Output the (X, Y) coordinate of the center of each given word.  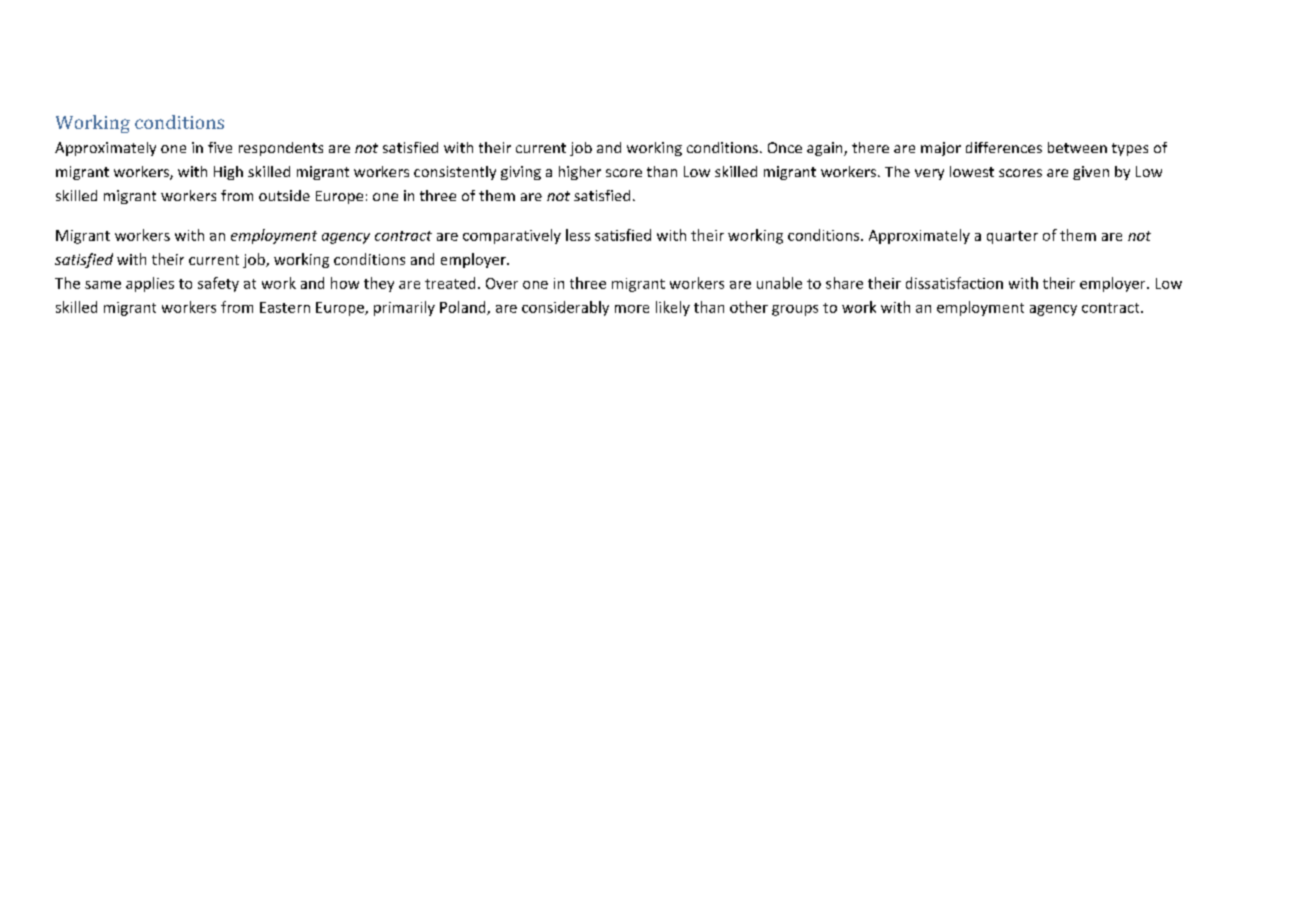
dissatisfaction (954, 283)
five (220, 147)
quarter (1012, 237)
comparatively (512, 236)
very (929, 174)
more (632, 309)
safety (218, 284)
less (578, 235)
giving (521, 173)
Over (502, 283)
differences (1004, 147)
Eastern (285, 307)
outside (284, 195)
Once (785, 147)
